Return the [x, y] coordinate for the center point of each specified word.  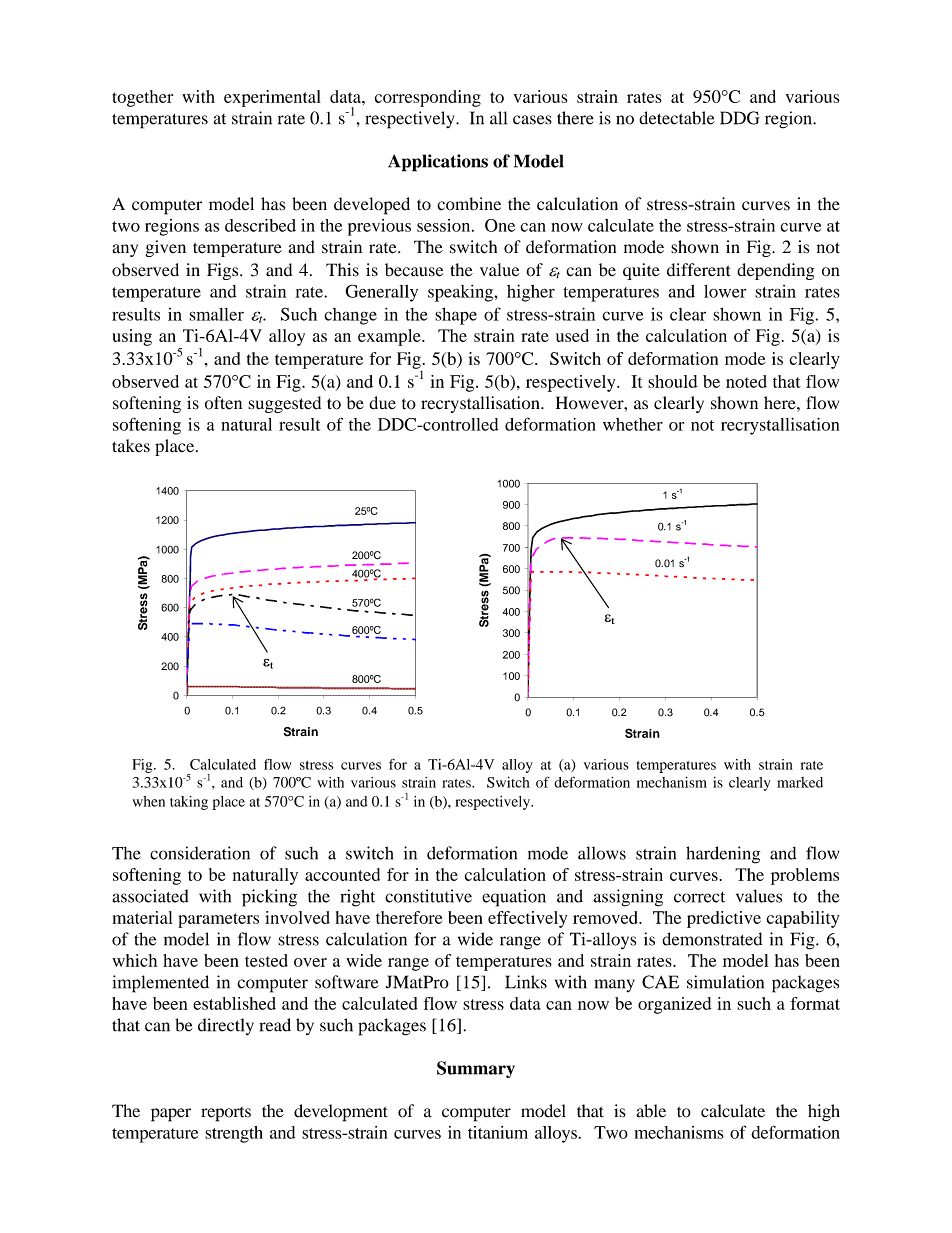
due [382, 403]
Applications [438, 163]
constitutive [428, 896]
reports [226, 1114]
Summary [476, 1069]
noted [746, 381]
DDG [740, 118]
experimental [272, 98]
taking [189, 803]
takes [131, 445]
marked [800, 782]
